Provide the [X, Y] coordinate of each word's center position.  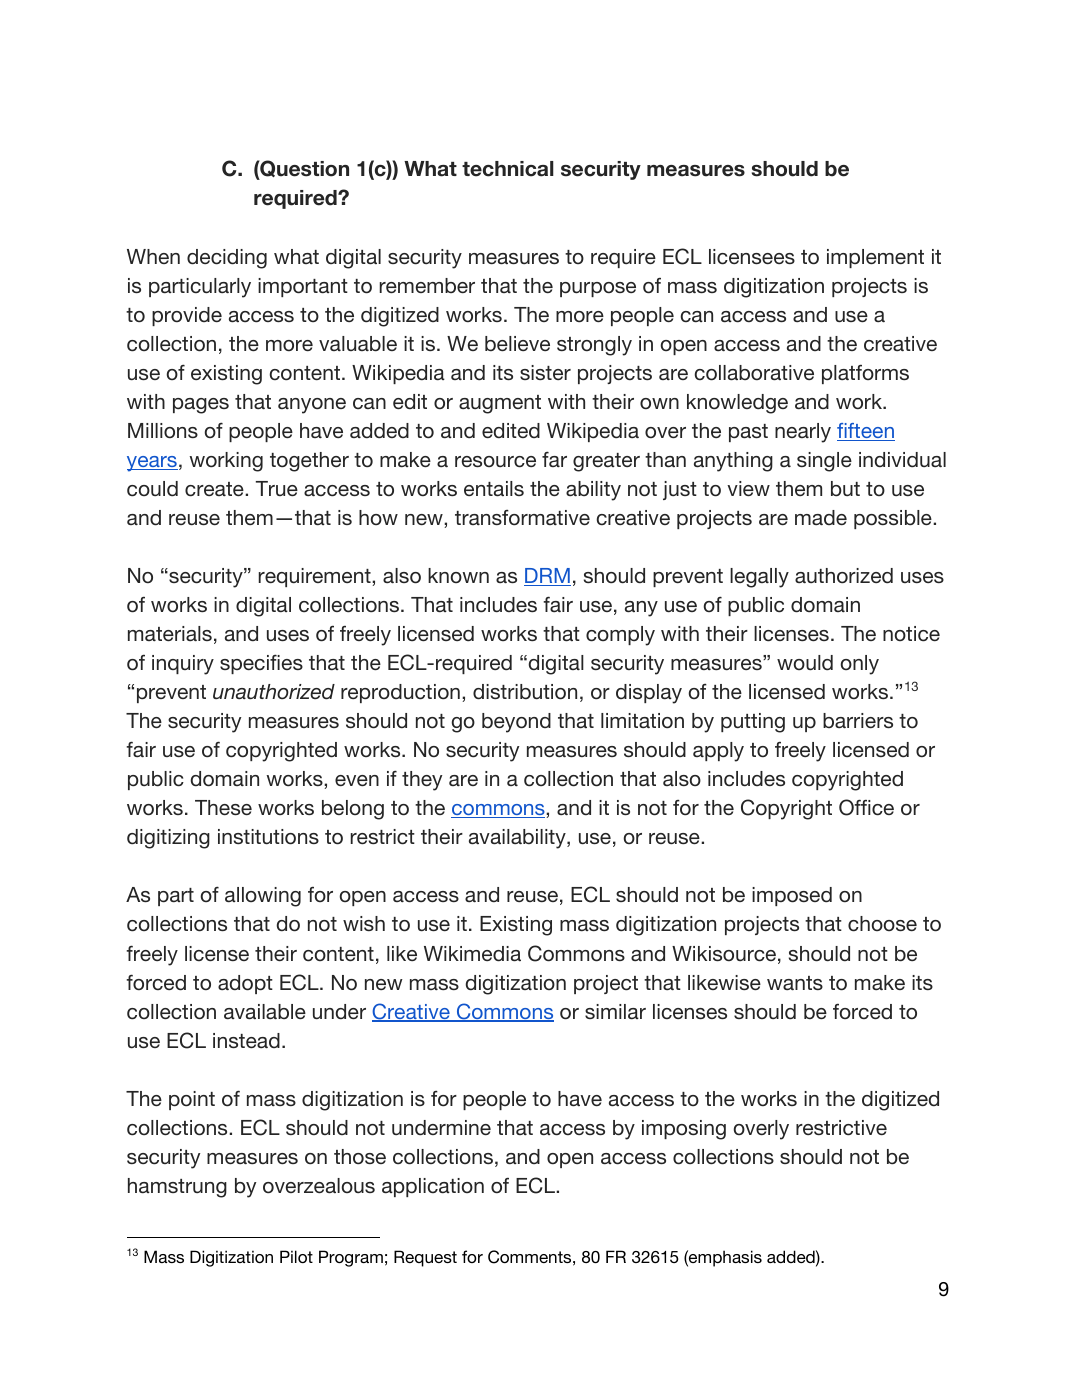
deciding [227, 259]
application [433, 1187]
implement [875, 258]
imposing [684, 1130]
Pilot [296, 1256]
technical [508, 169]
